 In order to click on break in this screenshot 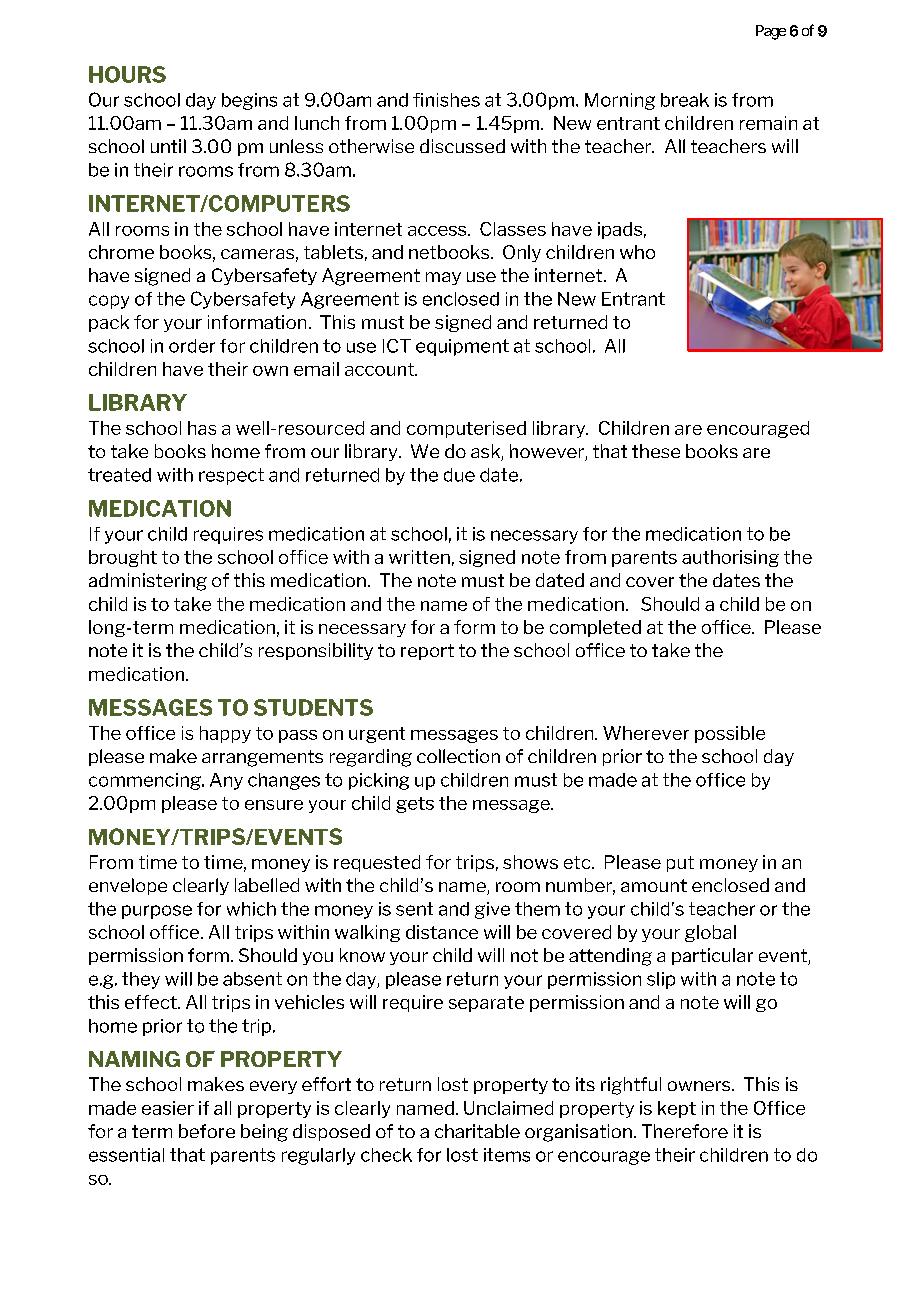, I will do `click(685, 100)`.
